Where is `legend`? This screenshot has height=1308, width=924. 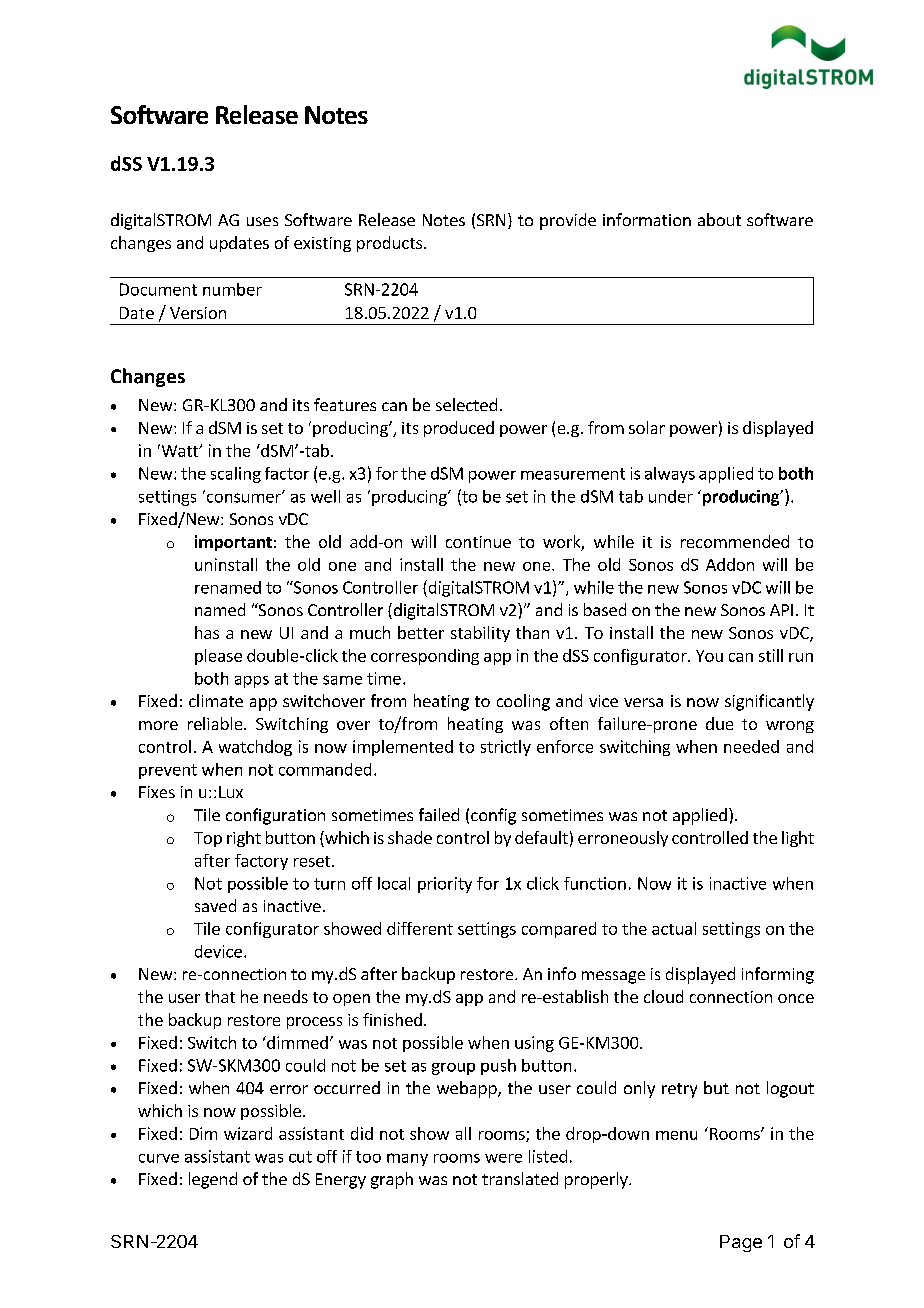
legend is located at coordinates (213, 1180).
